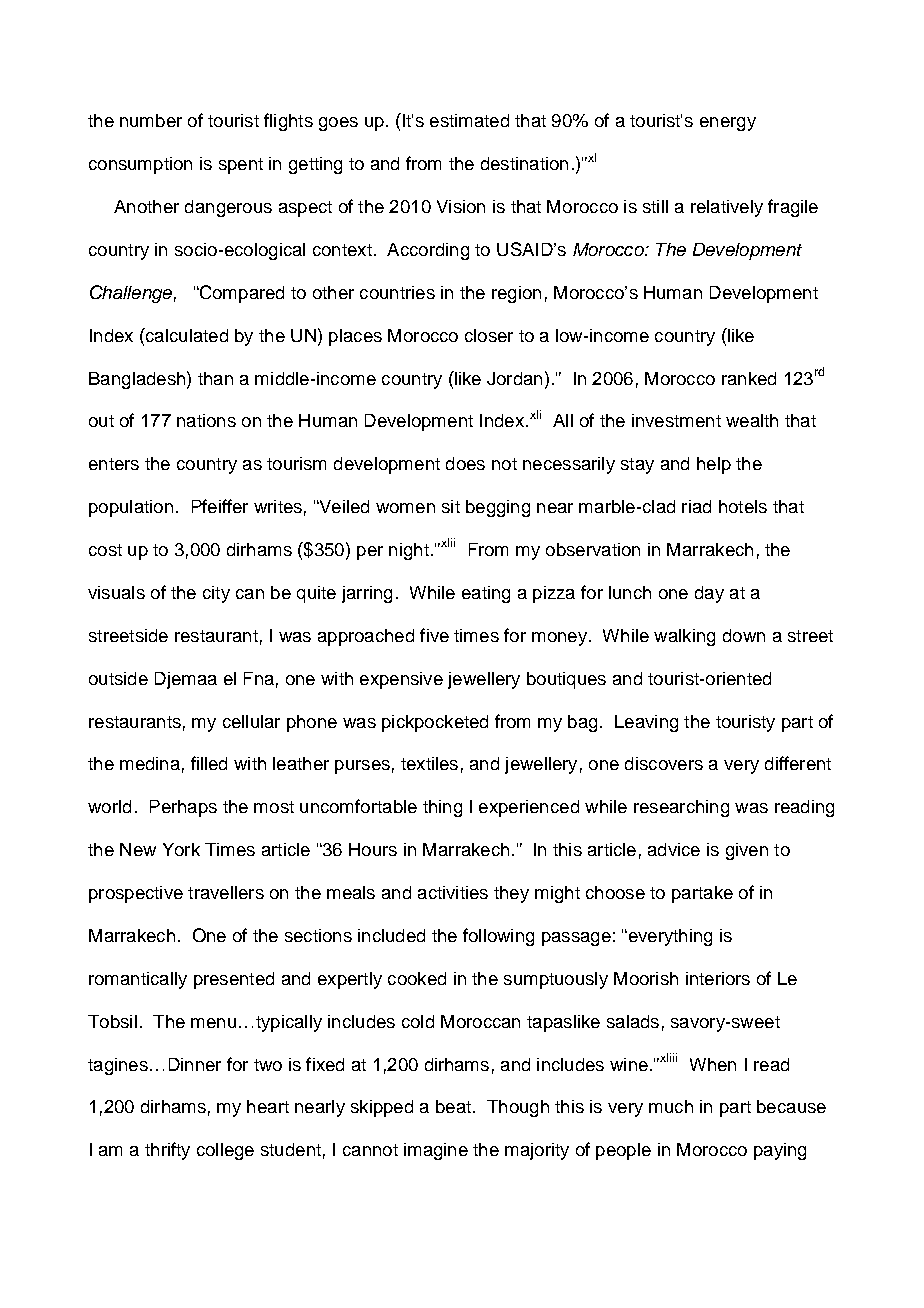  Describe the element at coordinates (429, 763) in the document. I see `textiles` at that location.
